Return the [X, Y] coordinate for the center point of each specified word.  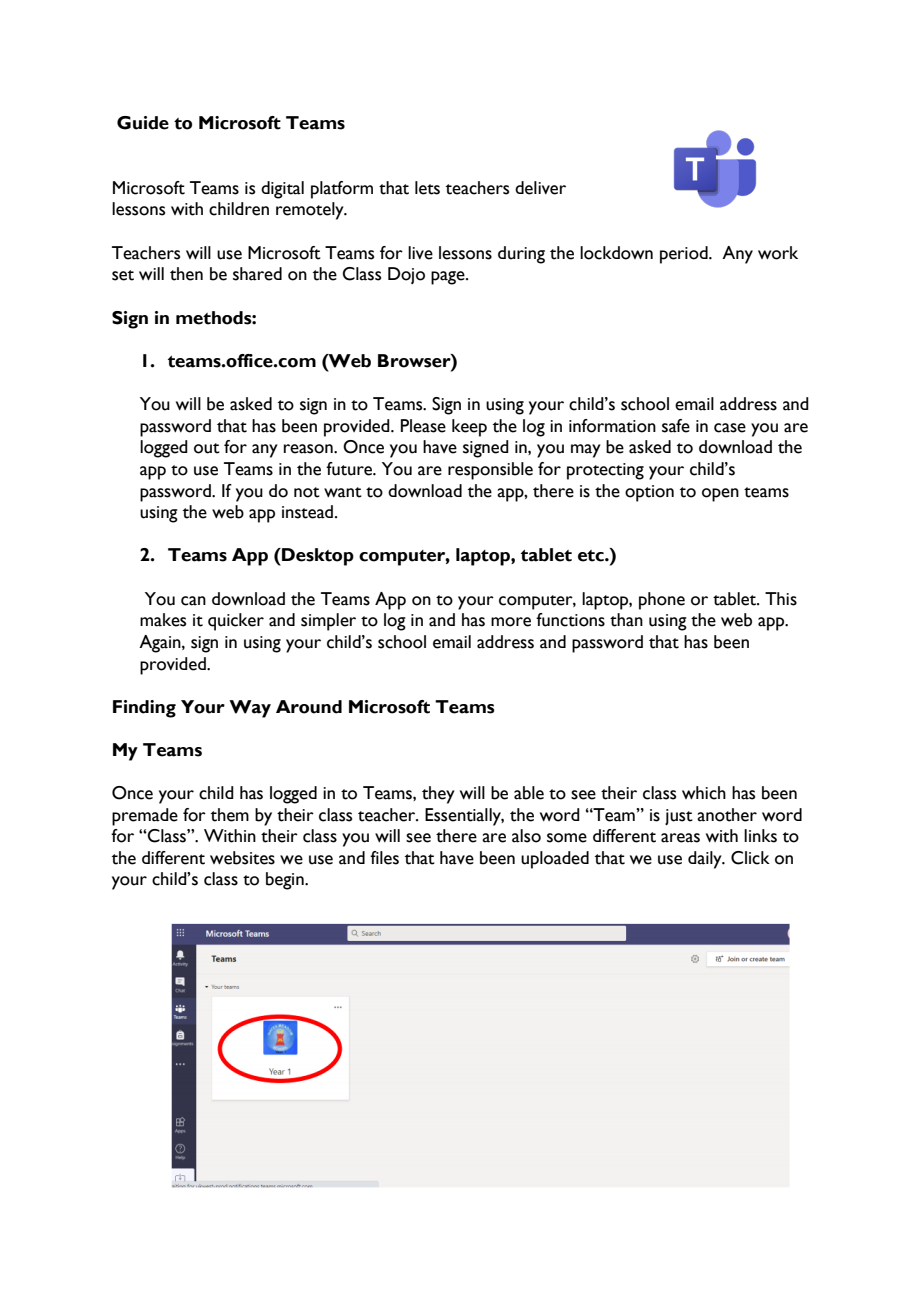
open [720, 495]
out [207, 448]
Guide [143, 123]
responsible [490, 471]
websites [242, 858]
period [685, 255]
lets [427, 188]
